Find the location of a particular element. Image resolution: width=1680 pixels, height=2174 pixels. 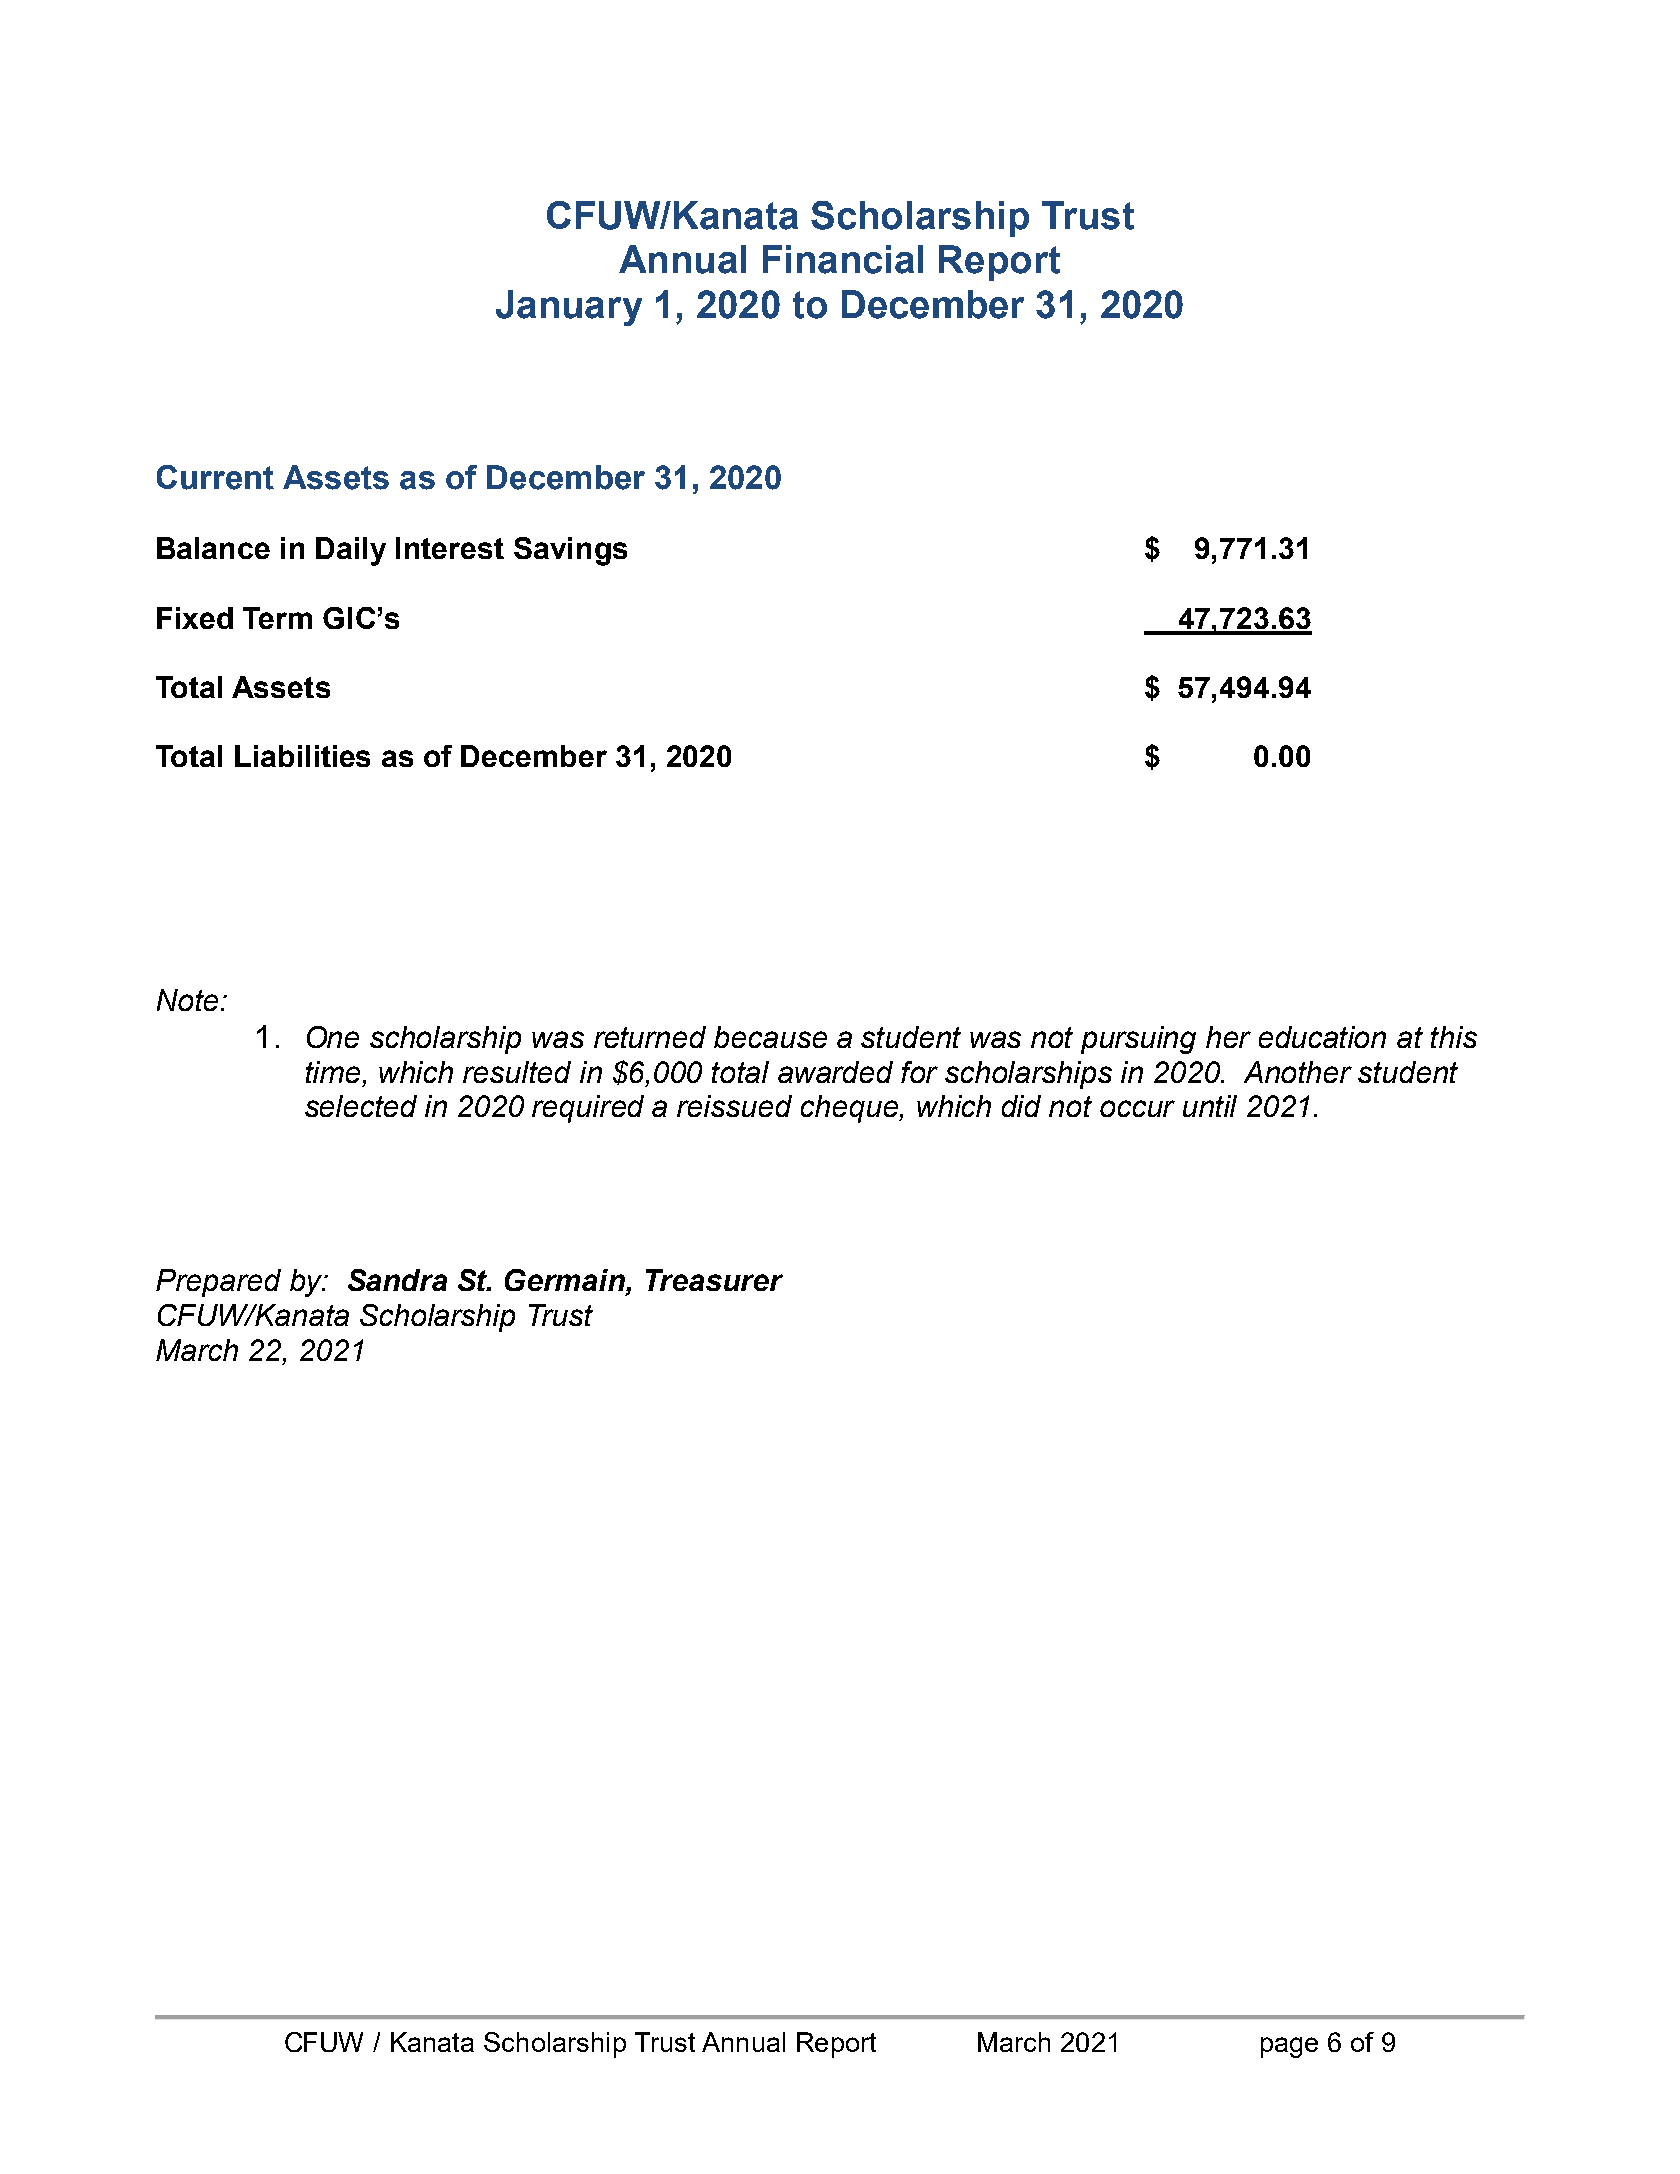

until is located at coordinates (1210, 1106).
